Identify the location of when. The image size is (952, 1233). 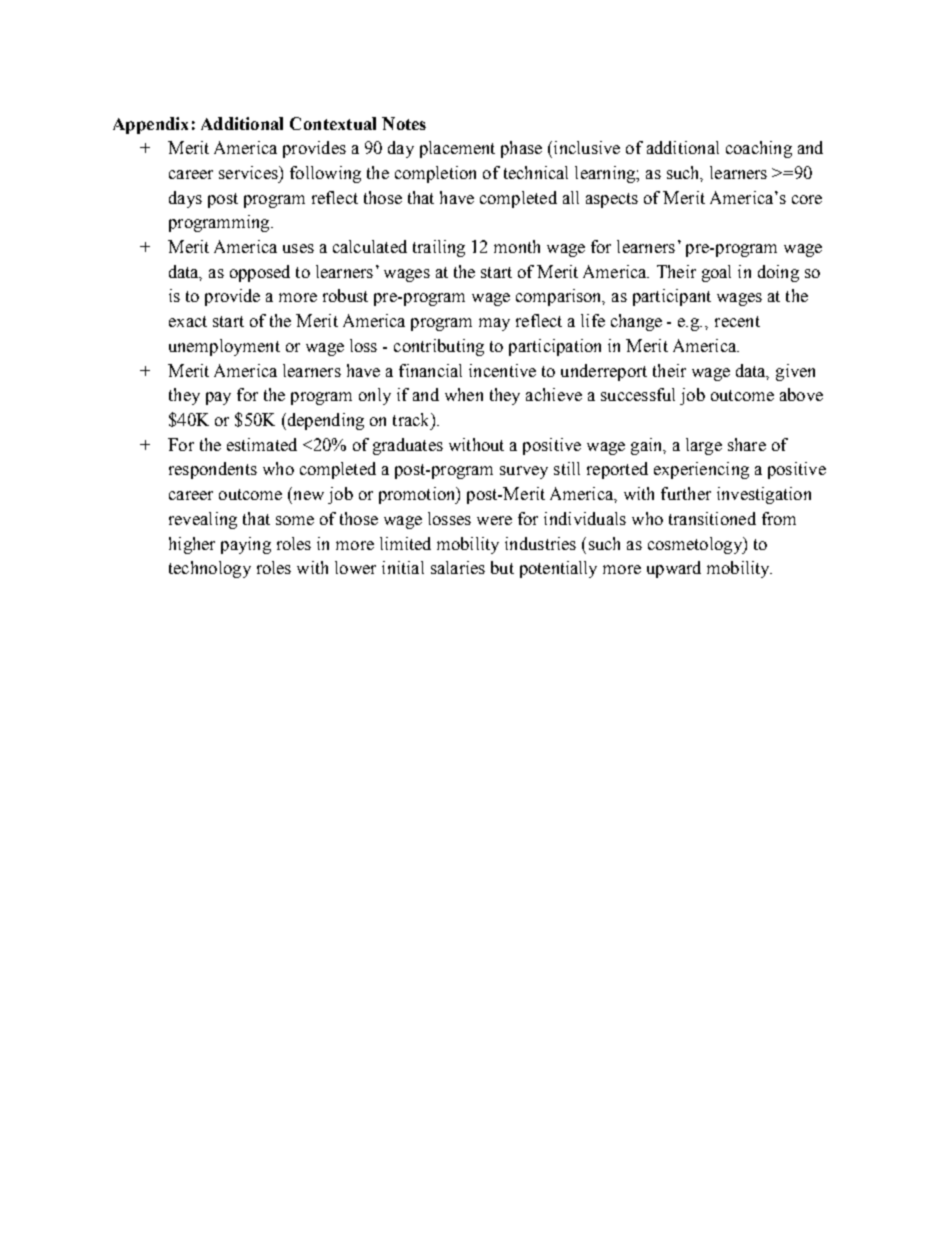
(464, 394).
